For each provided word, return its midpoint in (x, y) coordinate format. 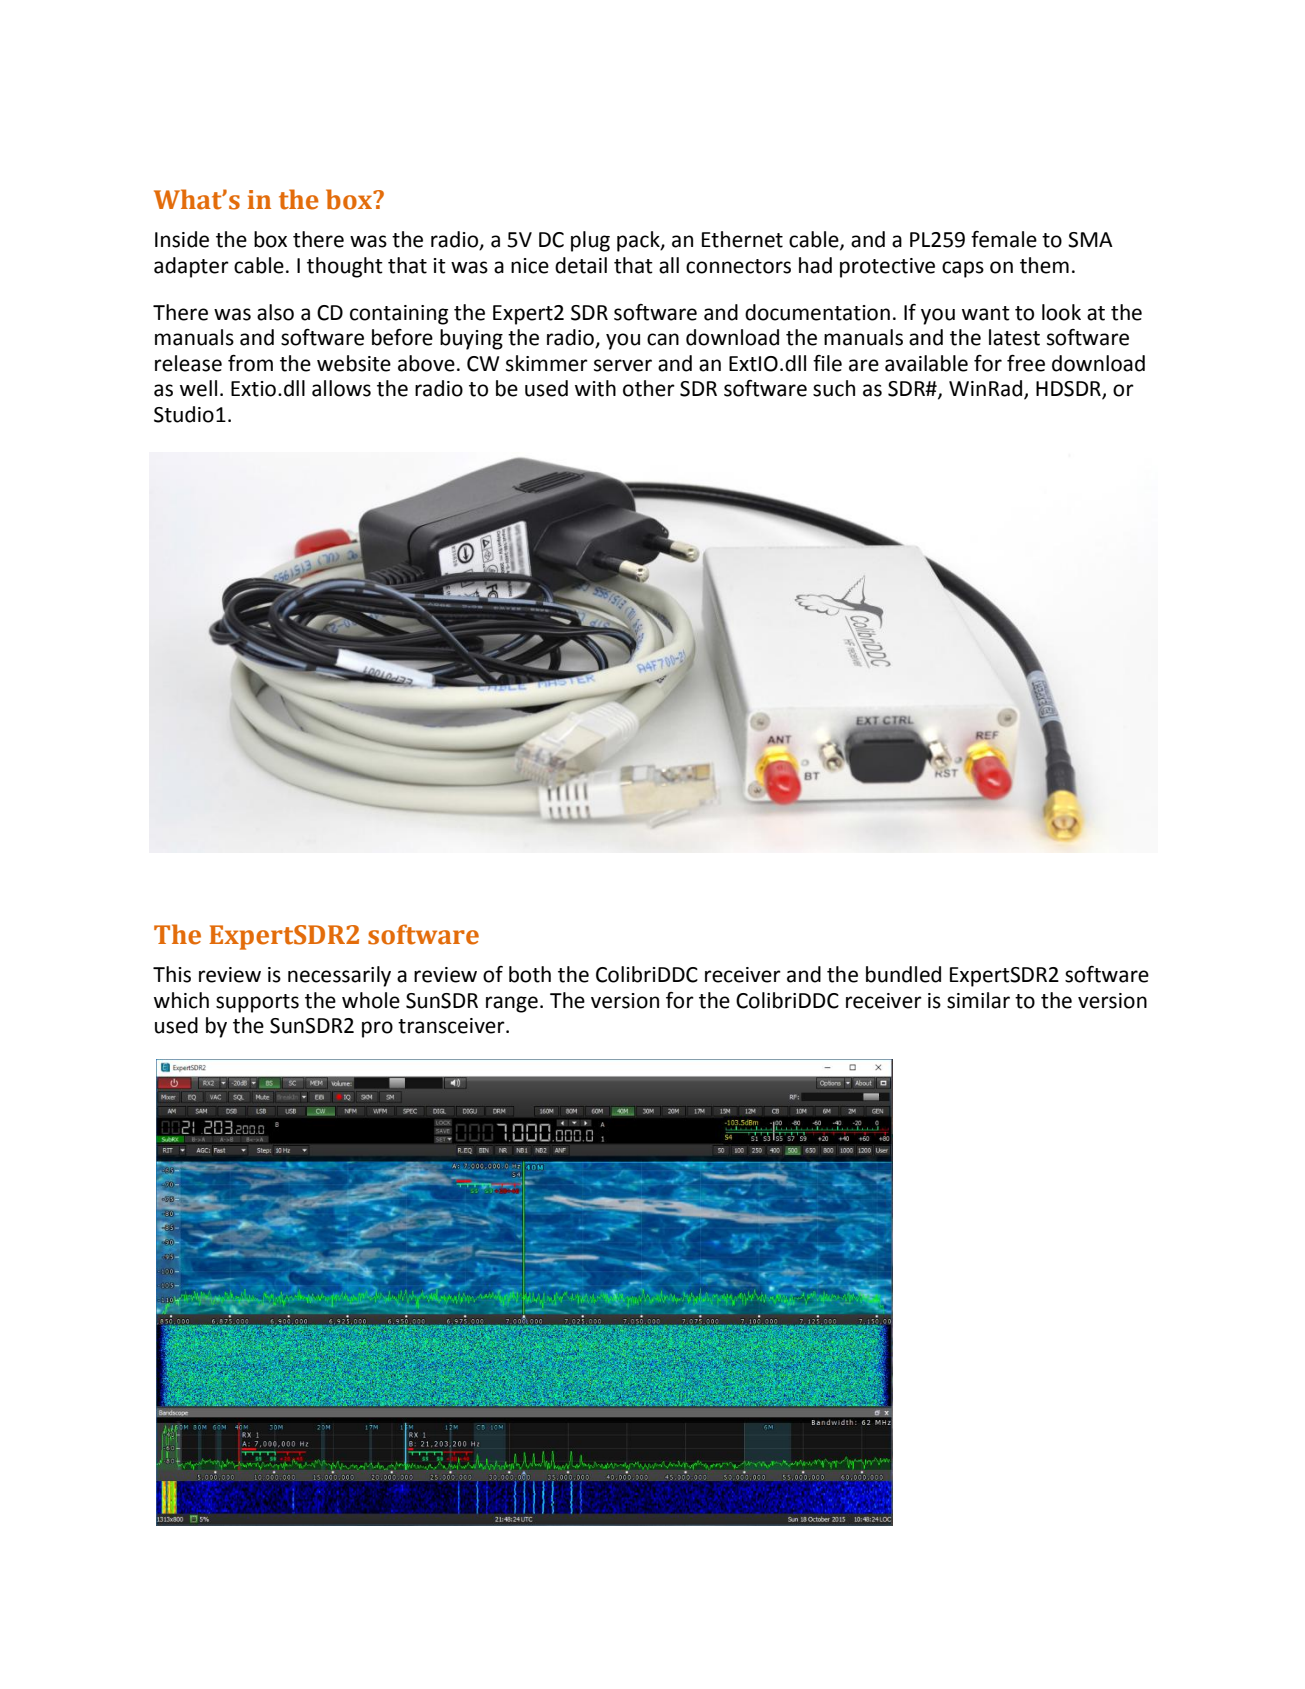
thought (345, 267)
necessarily (339, 976)
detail (581, 265)
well (198, 388)
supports (257, 1003)
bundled (903, 974)
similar (978, 1000)
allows (341, 388)
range (512, 1004)
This (172, 974)
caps (963, 269)
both (530, 974)
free (1026, 363)
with (595, 388)
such (834, 388)
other (649, 388)
